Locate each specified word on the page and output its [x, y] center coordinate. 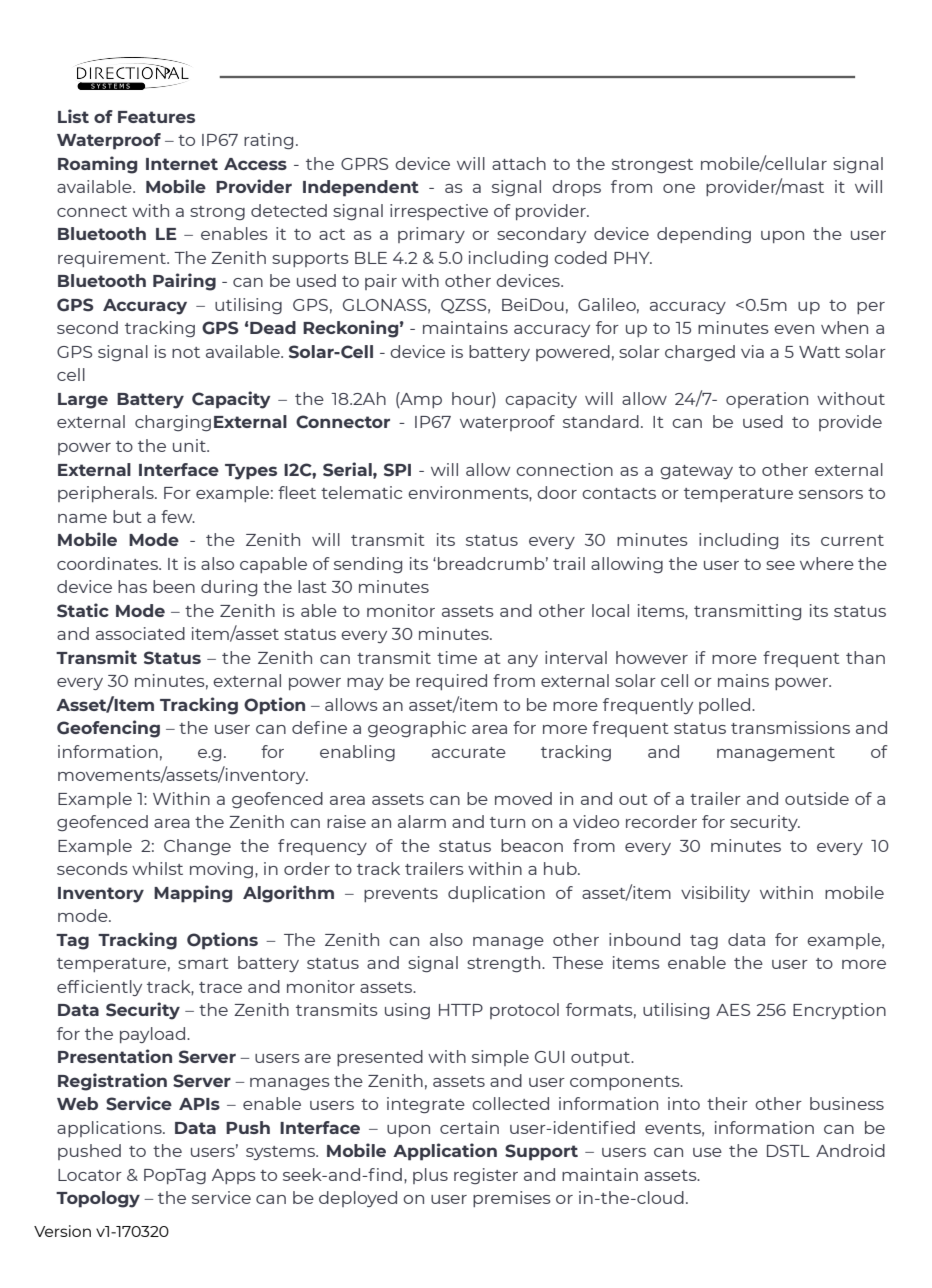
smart [203, 963]
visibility [715, 894]
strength [505, 964]
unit [190, 445]
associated [140, 633]
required [451, 682]
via [752, 351]
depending [704, 235]
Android [850, 1150]
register [486, 1176]
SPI [397, 470]
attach [519, 163]
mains [743, 680]
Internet [182, 164]
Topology [98, 1199]
